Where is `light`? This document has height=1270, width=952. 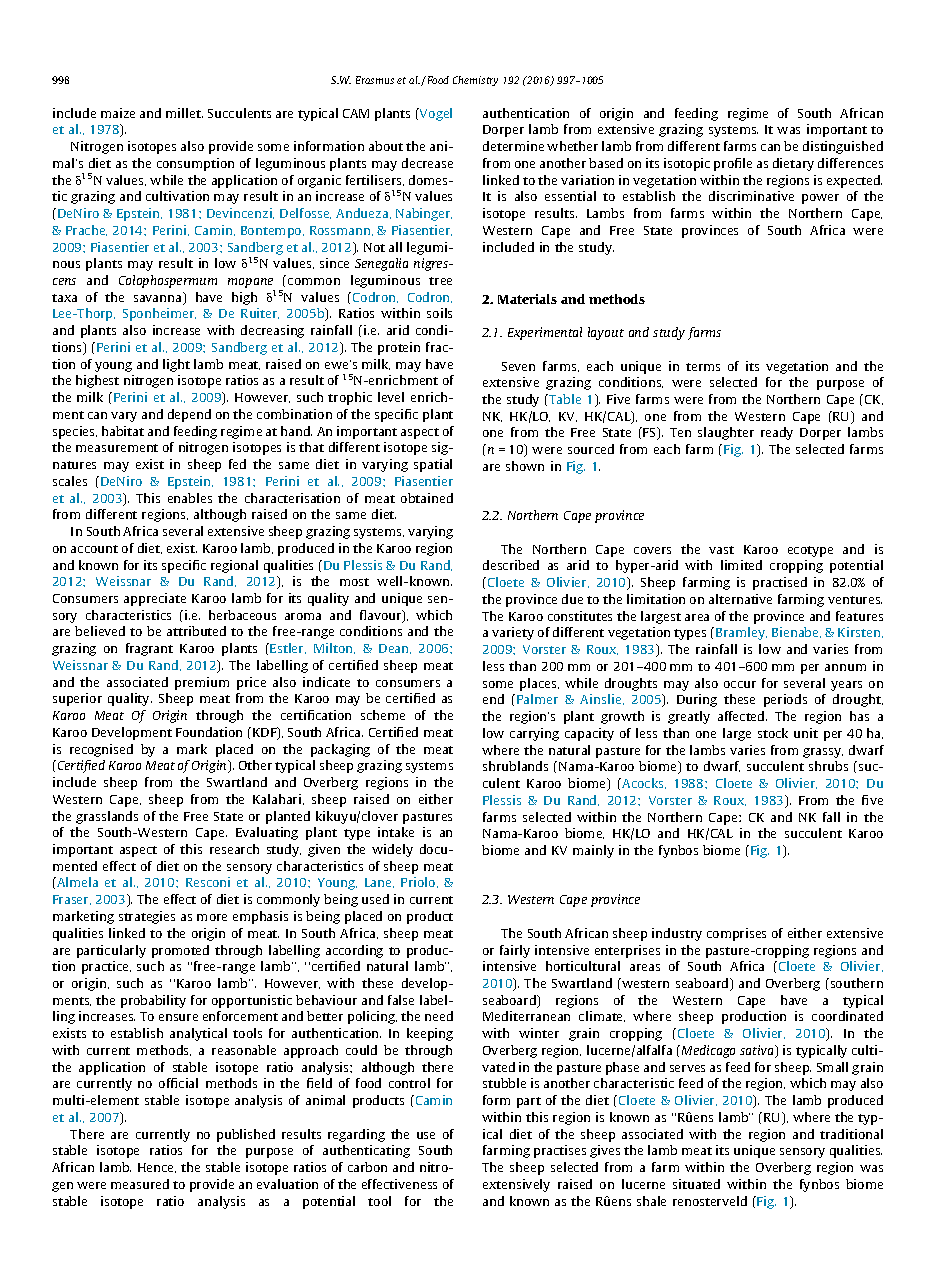
light is located at coordinates (176, 365).
